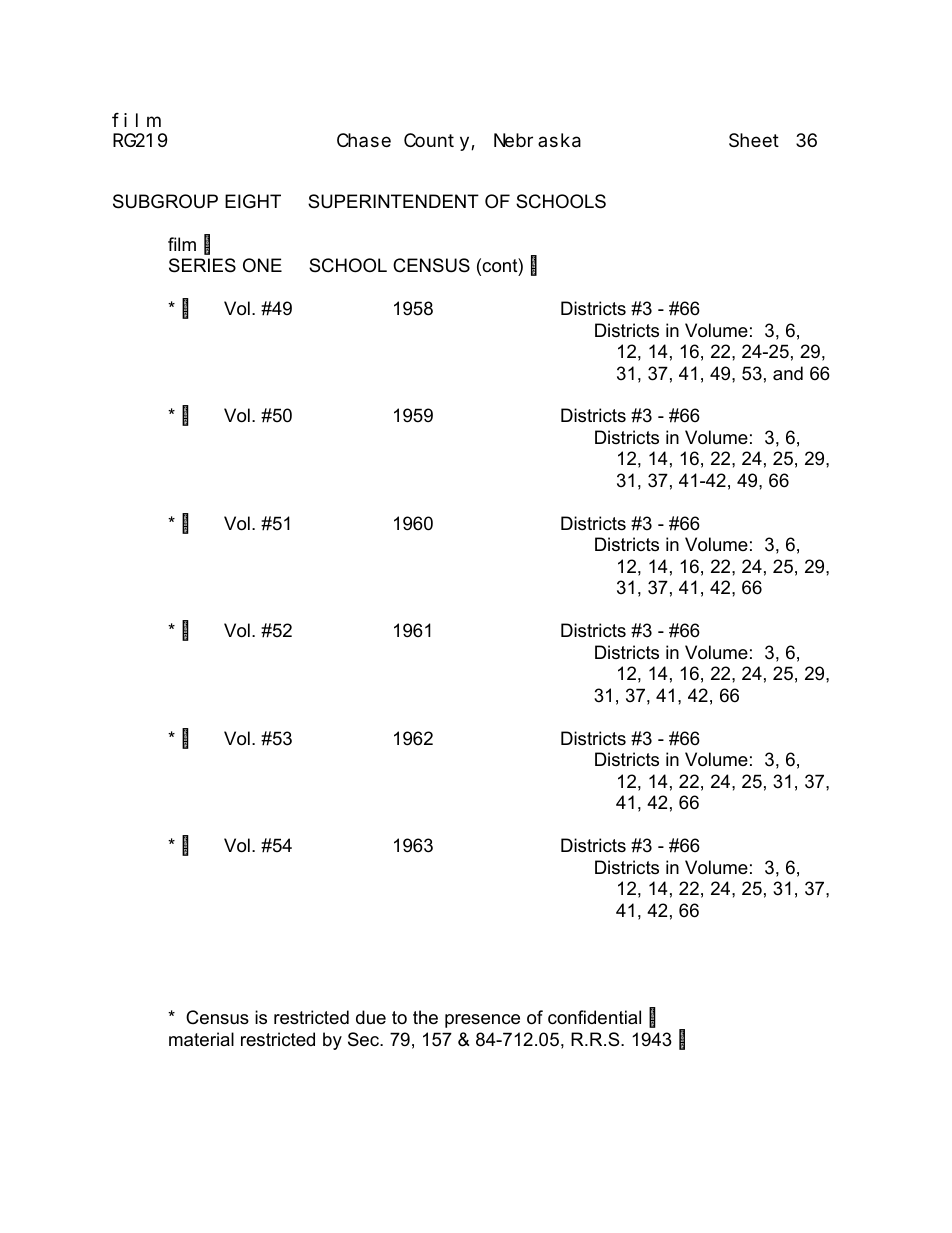 The width and height of the screenshot is (952, 1233). I want to click on presence, so click(482, 1021).
